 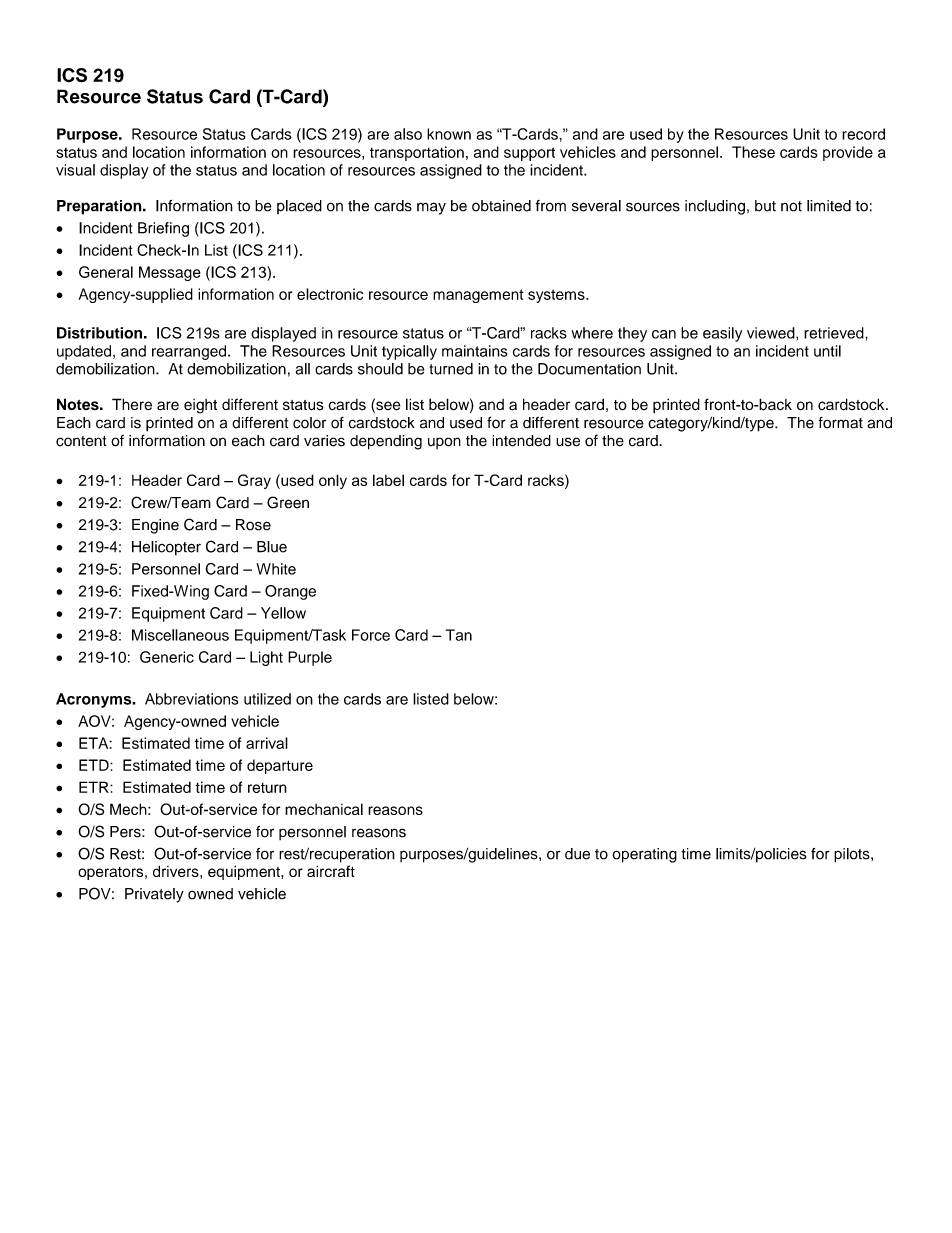 I want to click on Tan, so click(x=459, y=635).
